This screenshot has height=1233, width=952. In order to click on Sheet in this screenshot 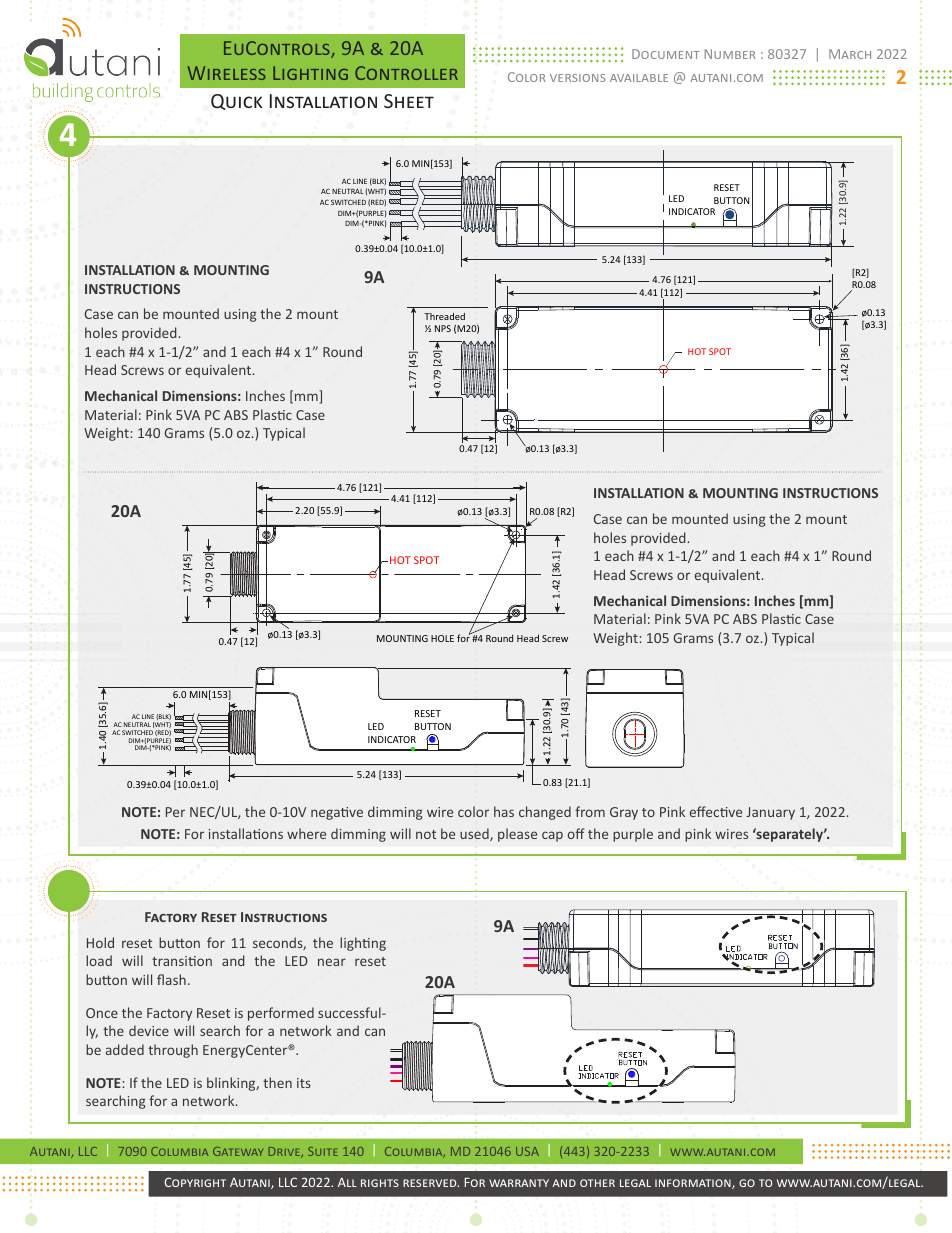, I will do `click(409, 101)`.
